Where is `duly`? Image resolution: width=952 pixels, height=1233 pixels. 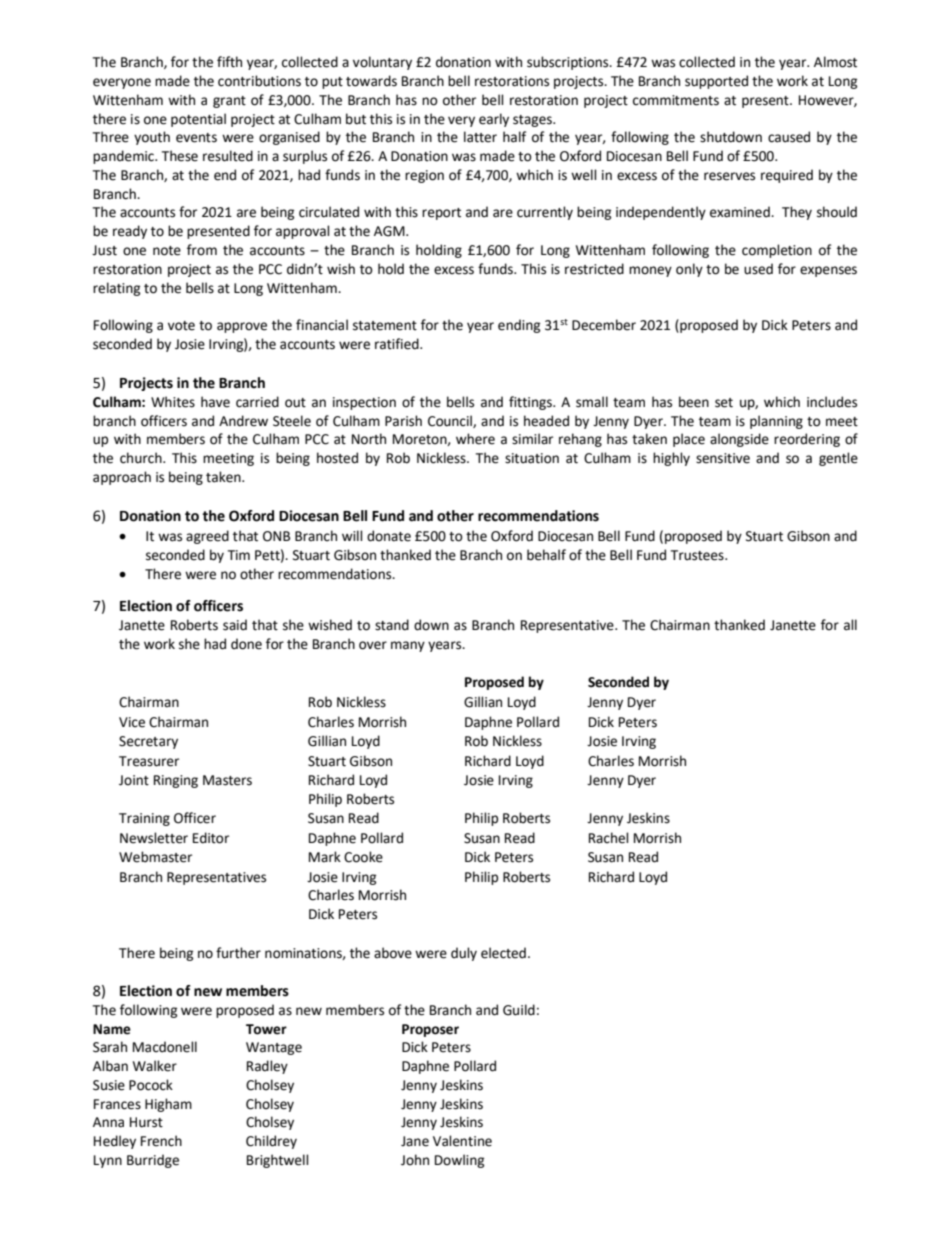 duly is located at coordinates (464, 954).
